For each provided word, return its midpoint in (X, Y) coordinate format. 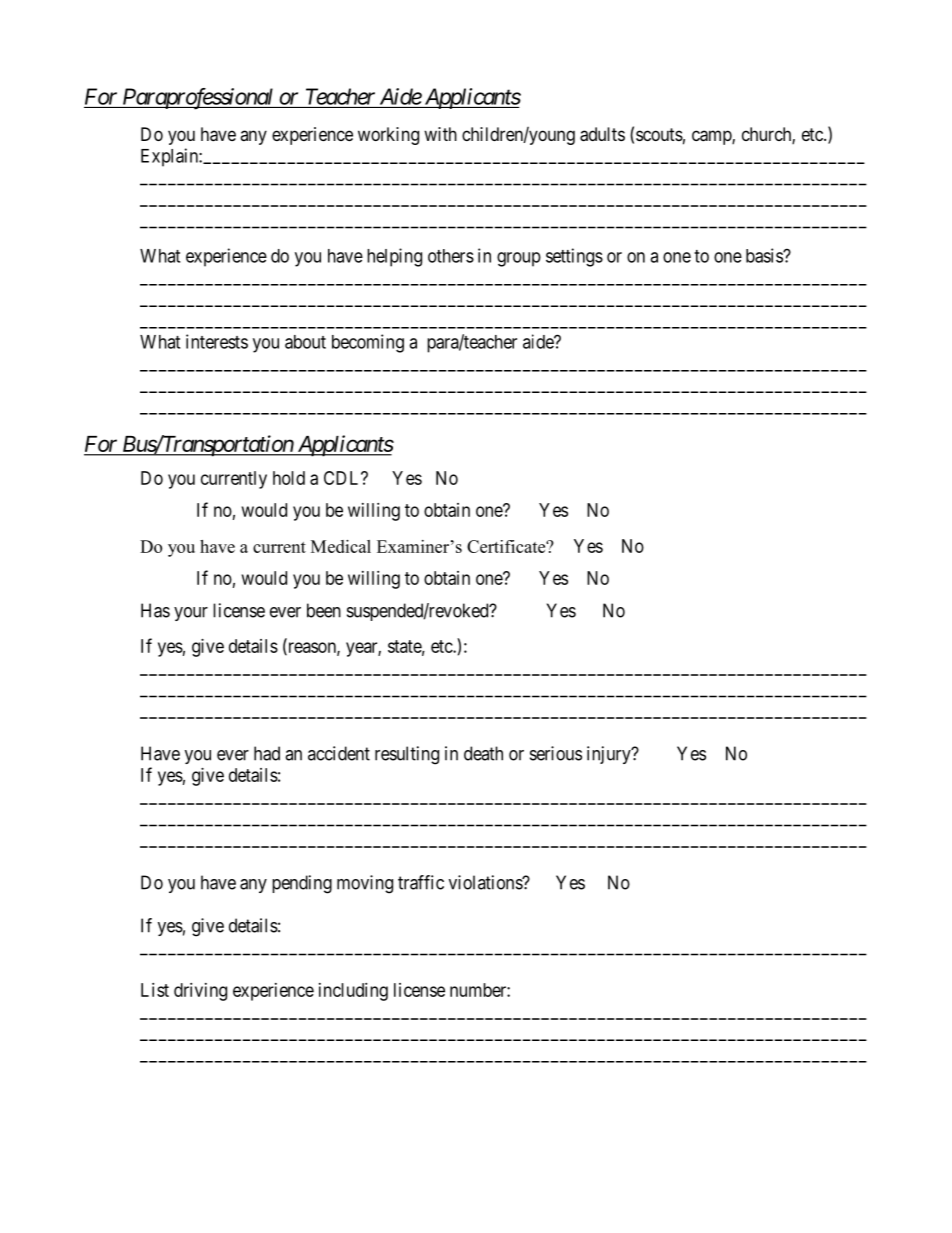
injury (610, 755)
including (353, 992)
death (483, 753)
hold (289, 478)
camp (712, 137)
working (388, 136)
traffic (421, 882)
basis (765, 255)
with (440, 134)
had (267, 753)
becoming (368, 343)
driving (200, 992)
